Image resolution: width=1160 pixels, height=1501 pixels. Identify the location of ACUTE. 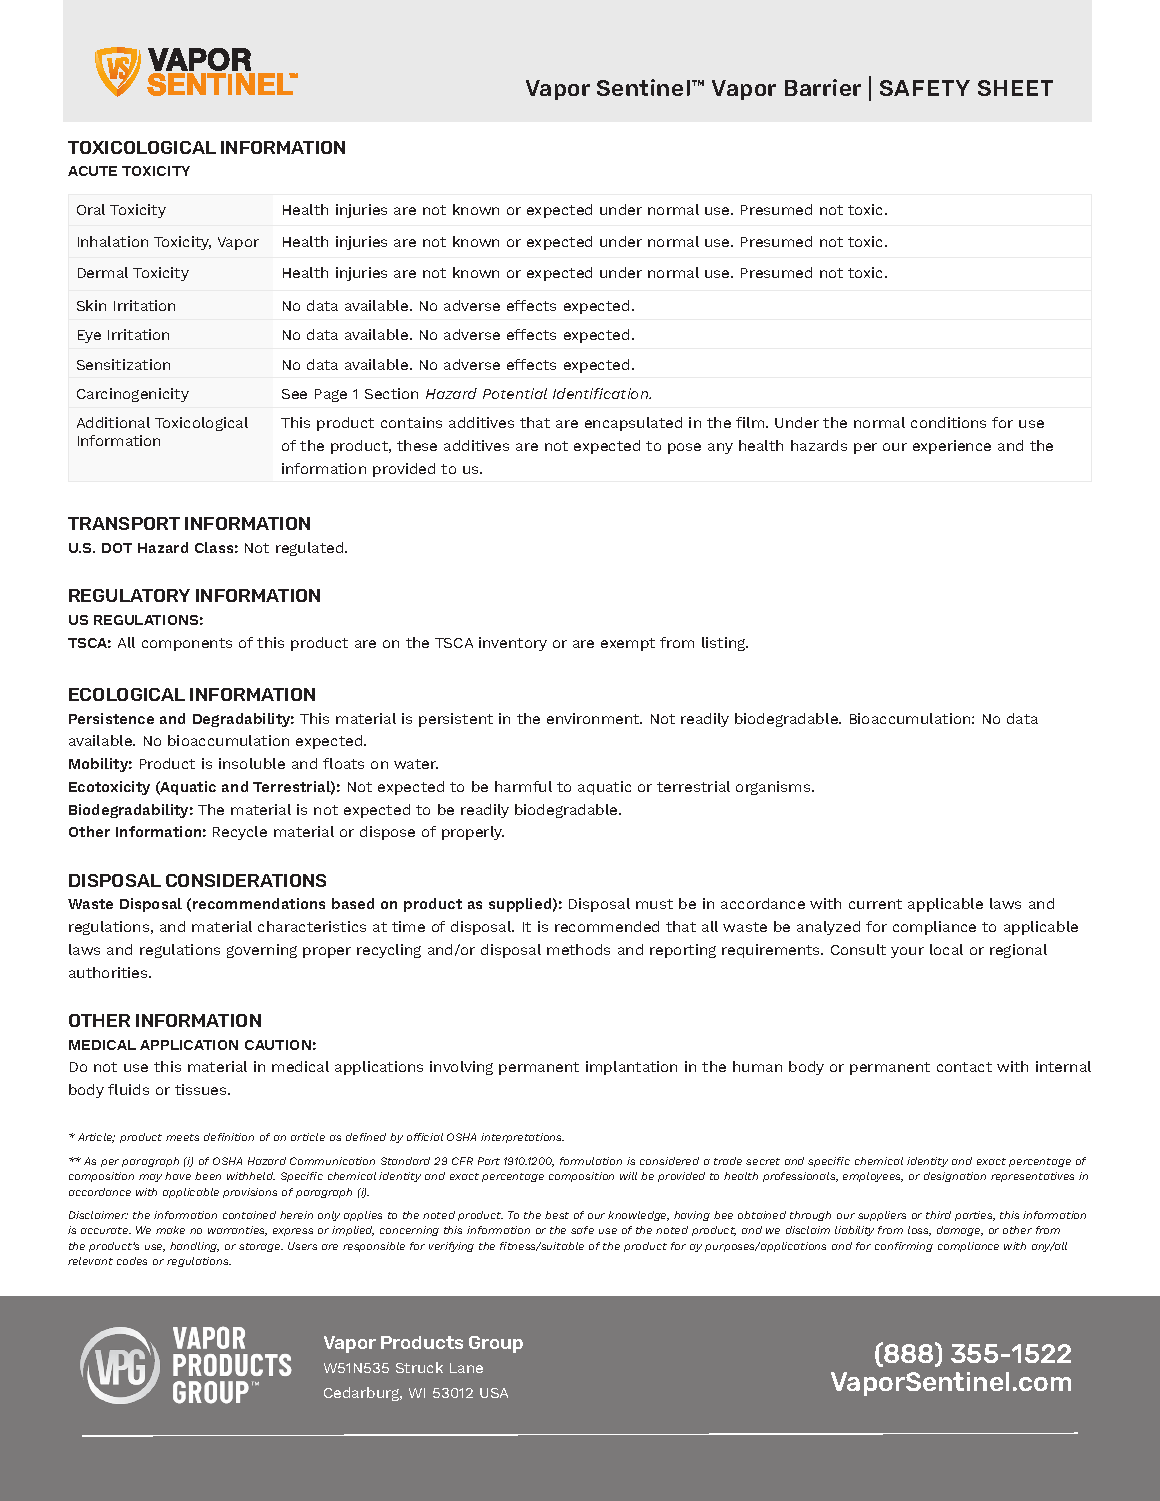
(92, 171).
